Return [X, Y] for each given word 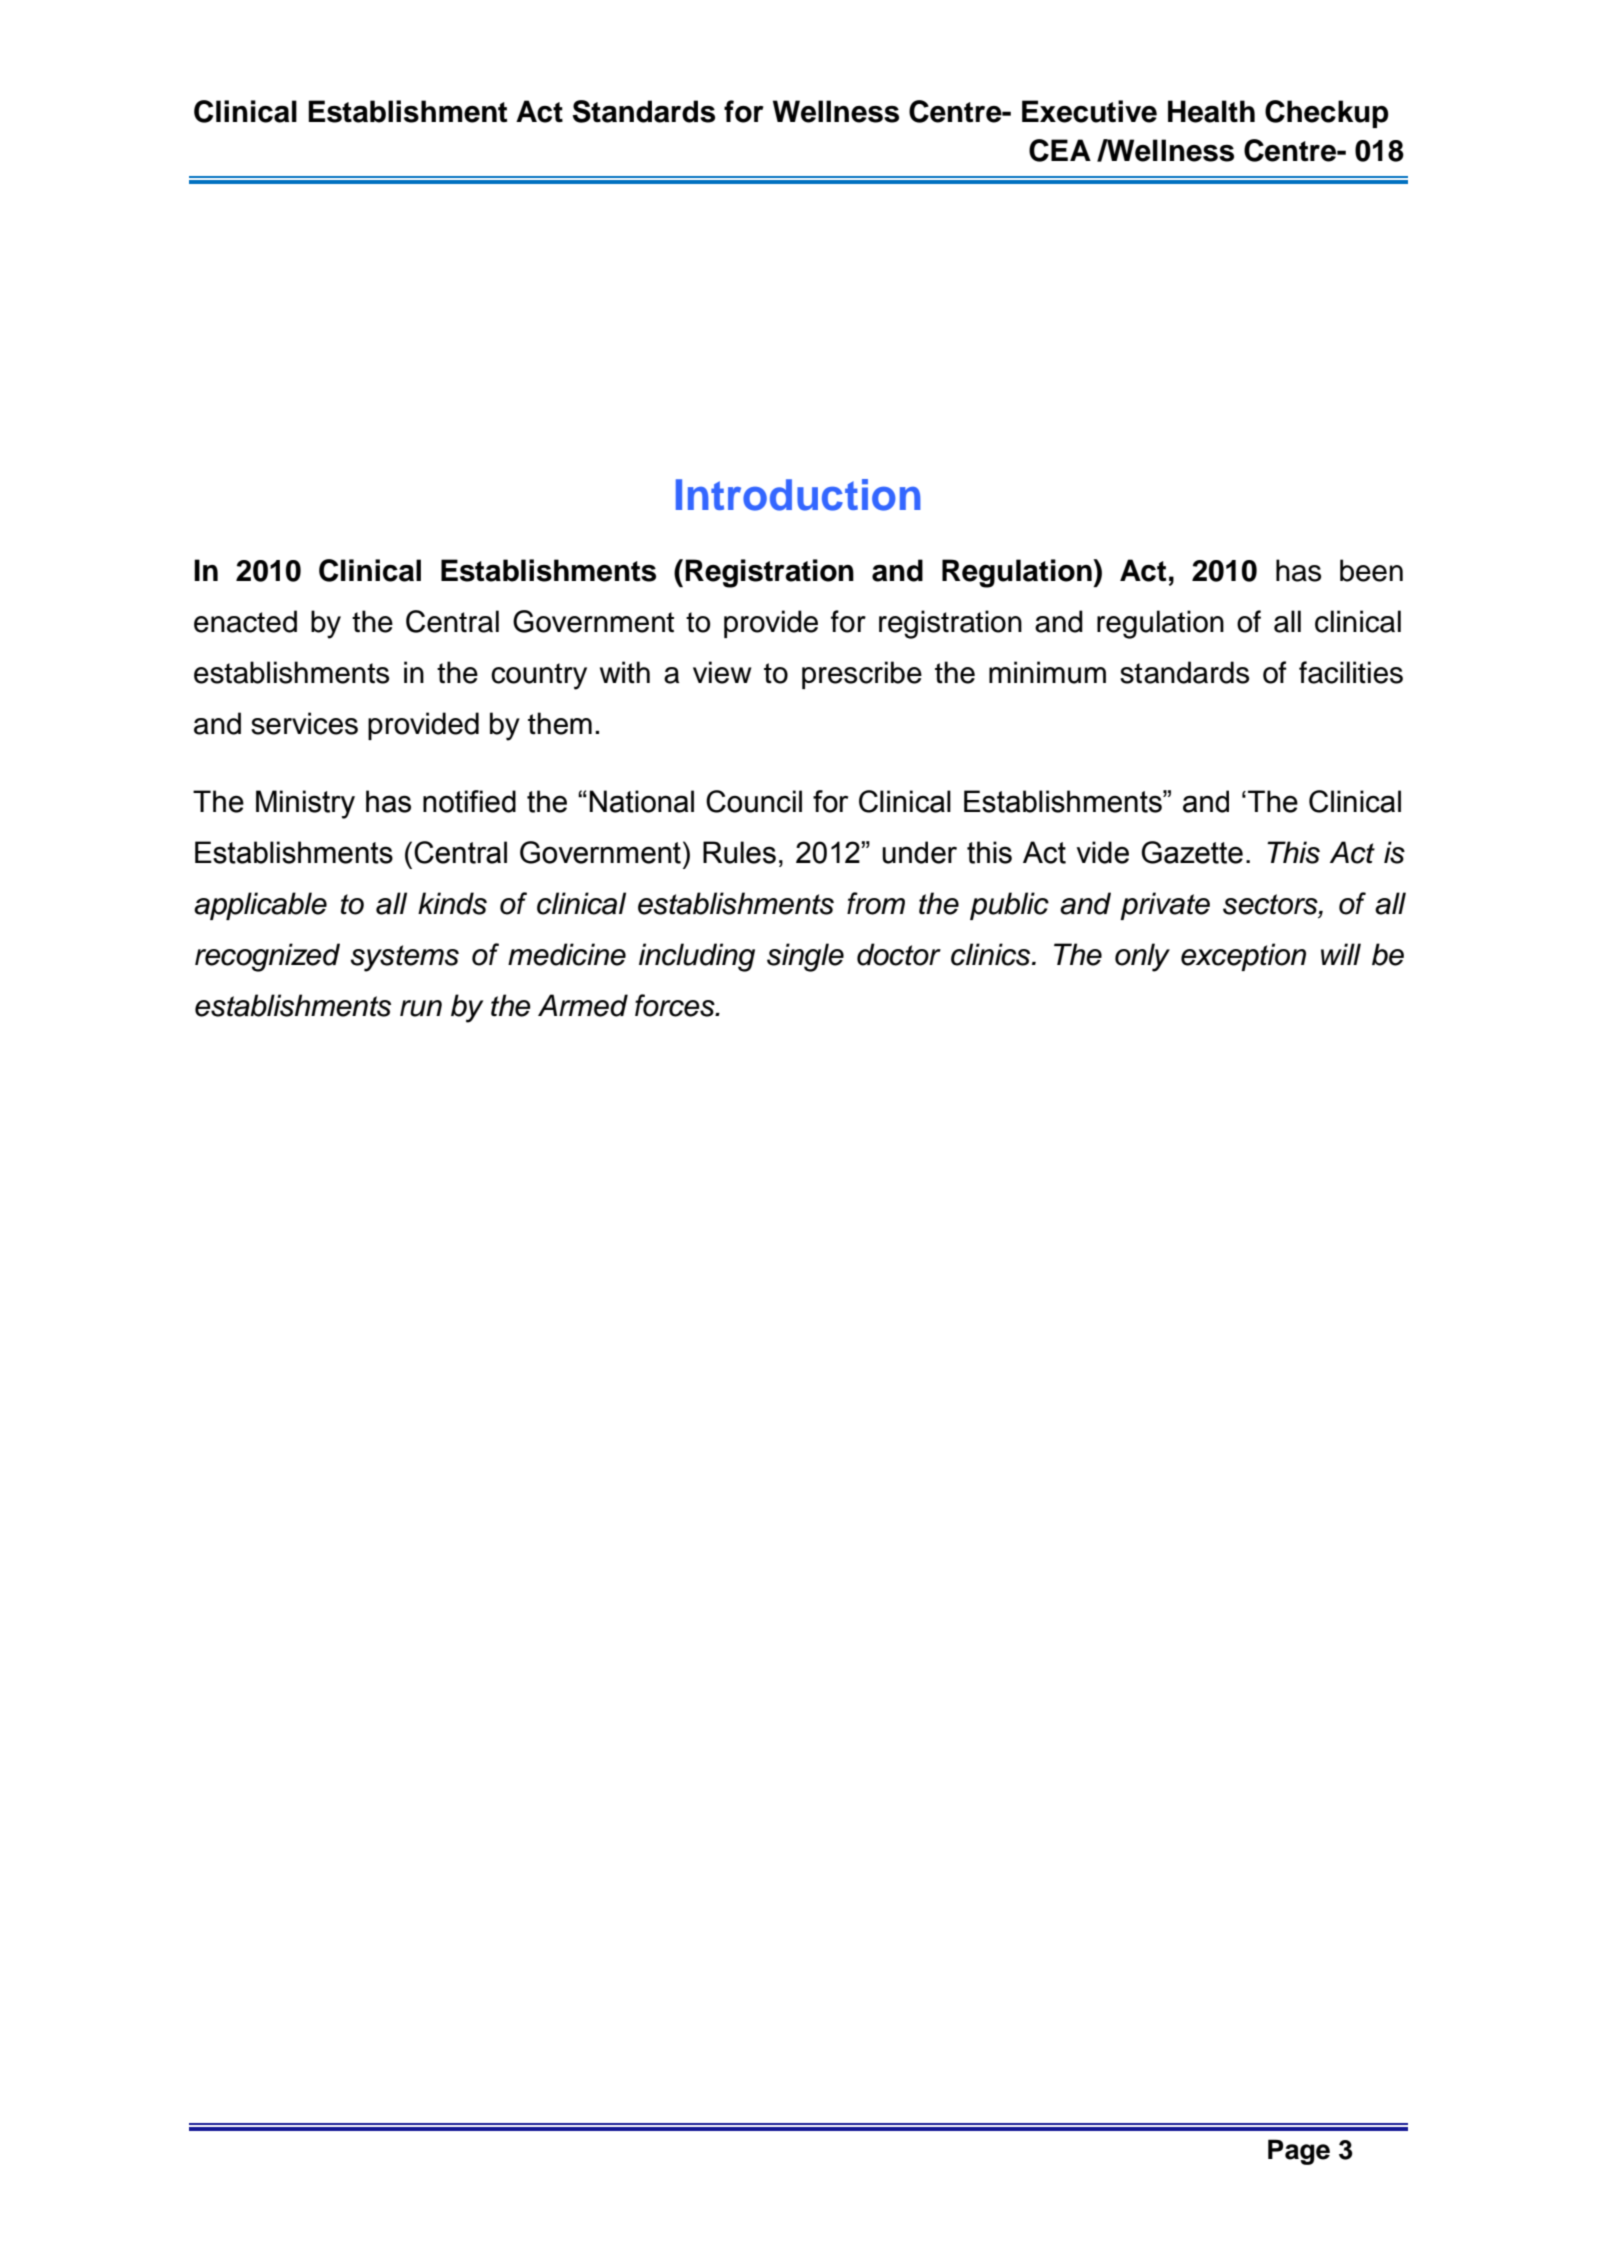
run [421, 1008]
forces [676, 1005]
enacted [245, 621]
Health [1211, 111]
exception [1243, 957]
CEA [1060, 150]
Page [1299, 2152]
